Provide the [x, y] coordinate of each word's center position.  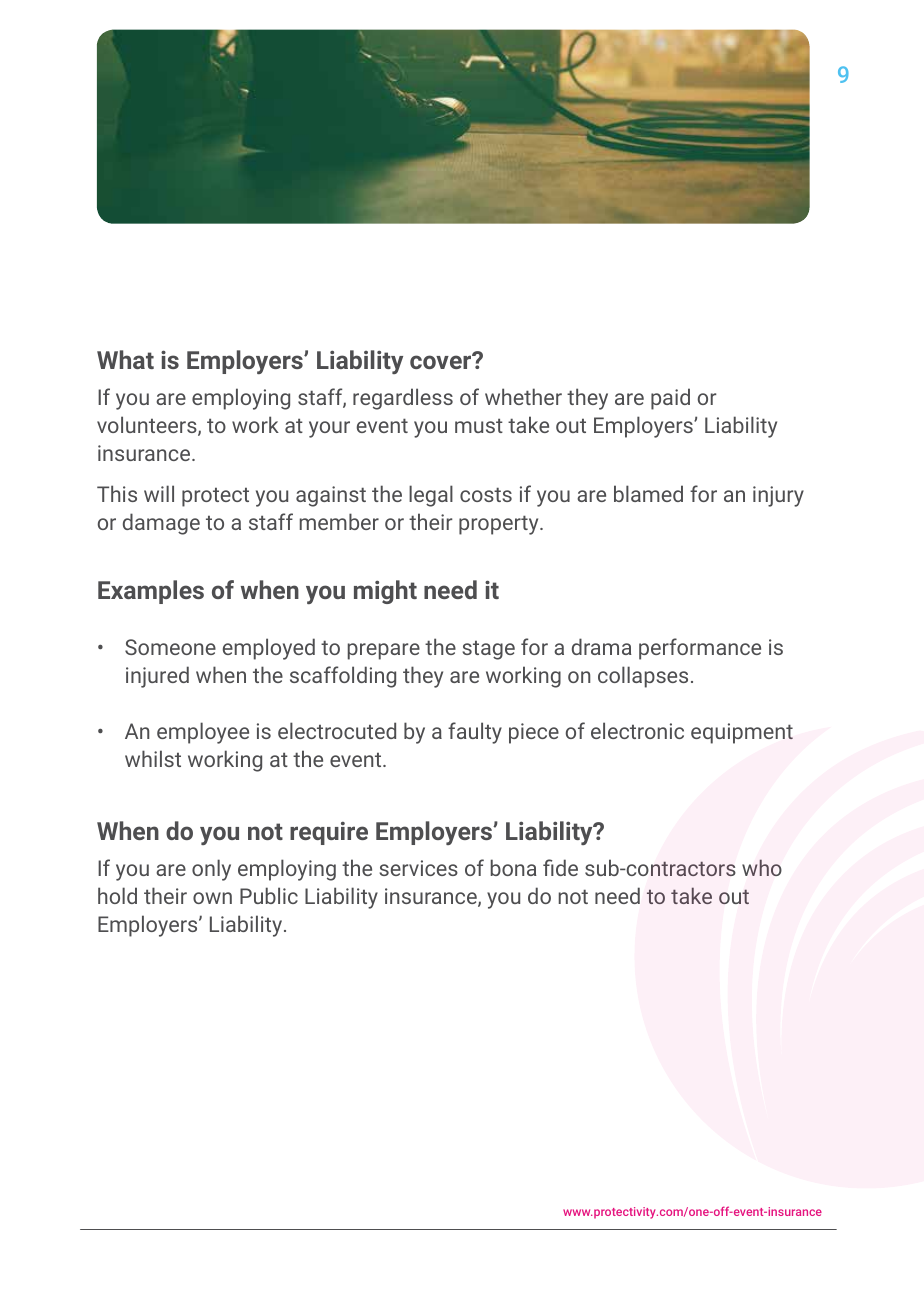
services [418, 868]
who [762, 867]
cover [442, 361]
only [211, 870]
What [125, 359]
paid [670, 399]
